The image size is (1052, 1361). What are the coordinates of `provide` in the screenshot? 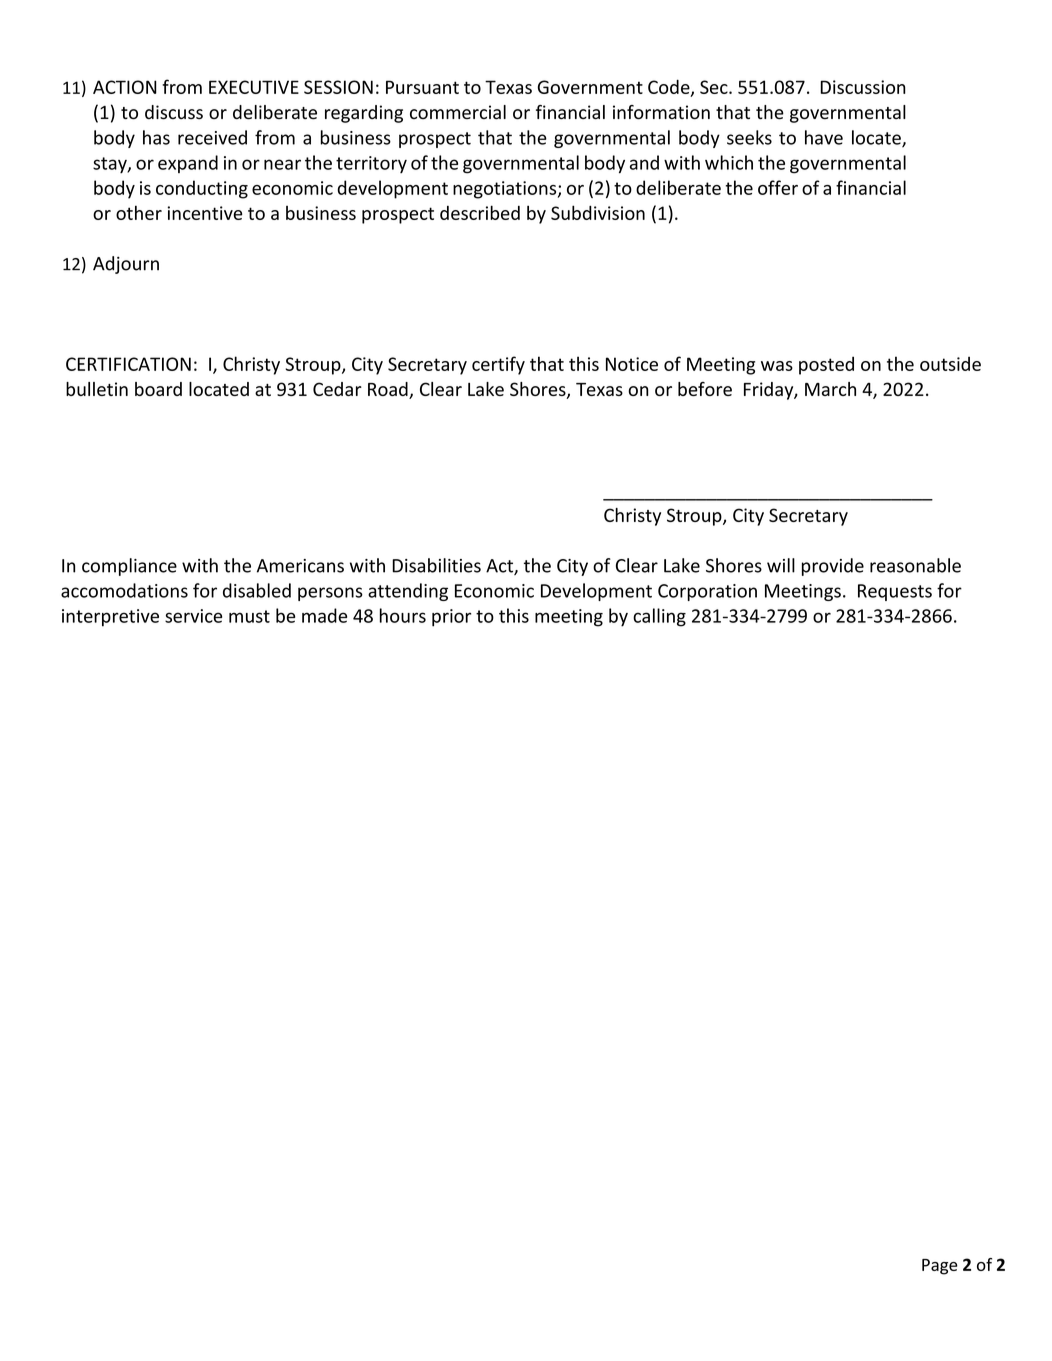 It's located at (833, 567).
